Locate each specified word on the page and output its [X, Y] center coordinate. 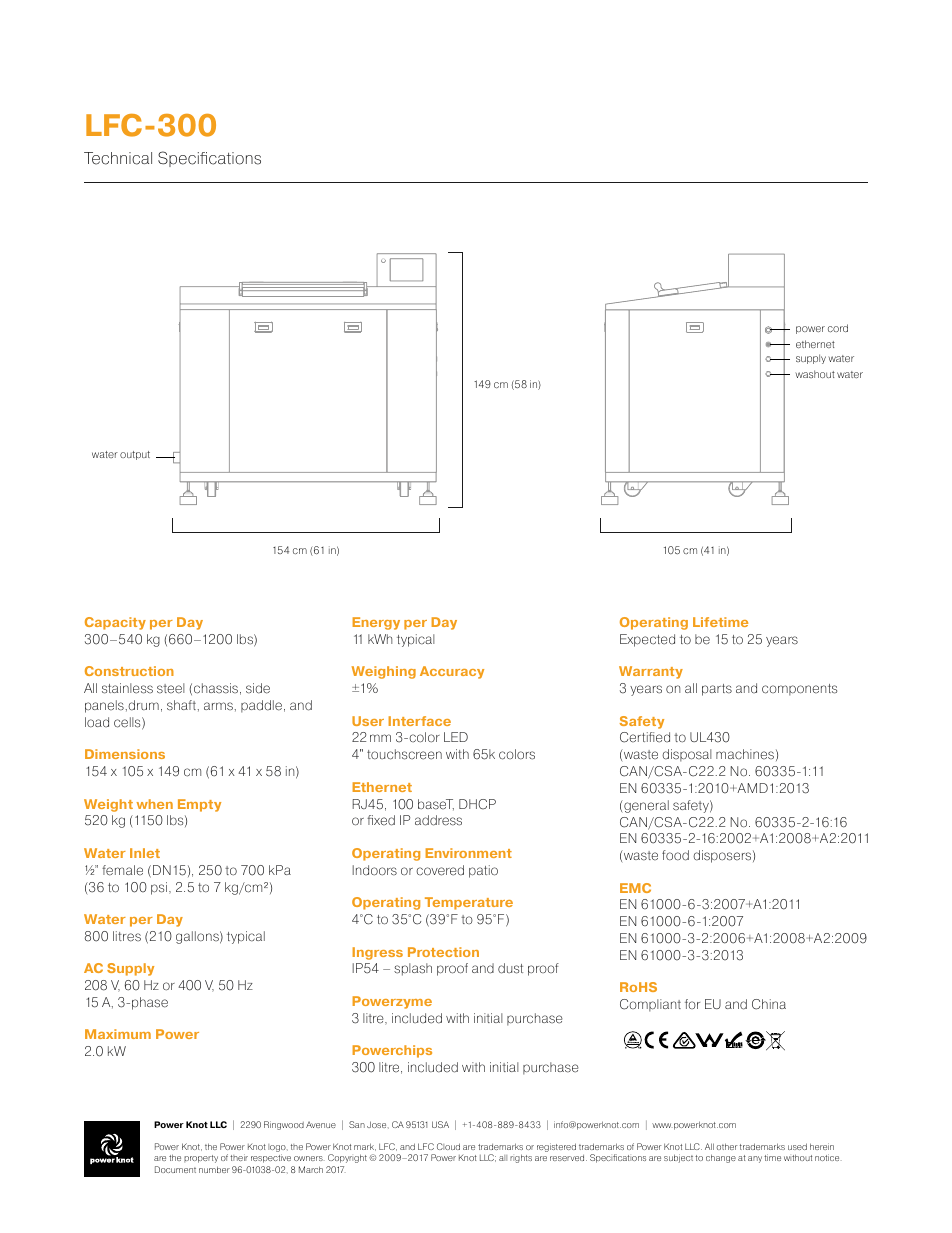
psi [159, 888]
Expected [647, 640]
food [675, 855]
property [201, 1159]
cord [838, 328]
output [135, 455]
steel [171, 688]
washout [815, 374]
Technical [118, 158]
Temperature [469, 903]
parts [717, 690]
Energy [376, 623]
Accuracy [452, 672]
